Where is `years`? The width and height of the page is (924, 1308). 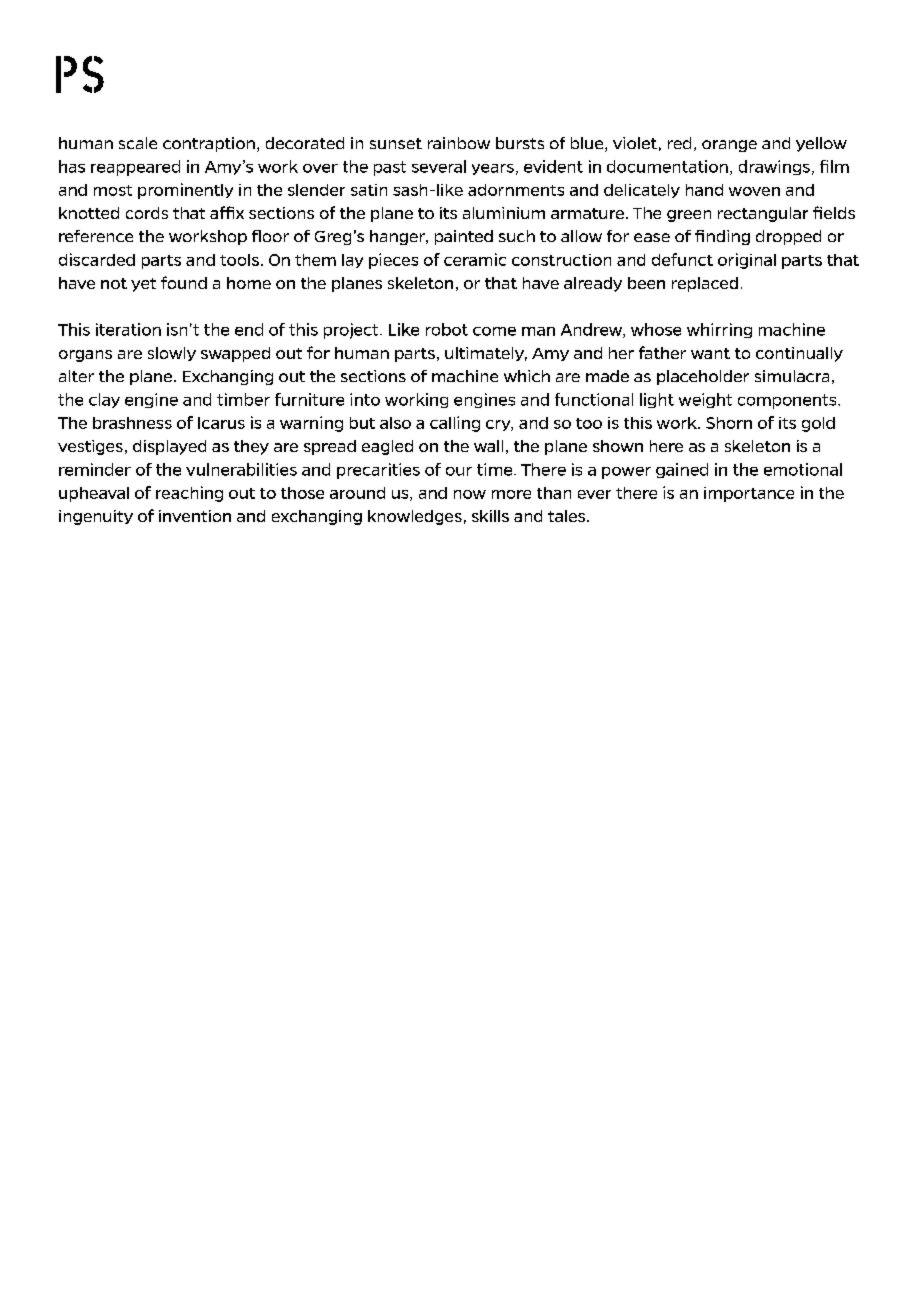 years is located at coordinates (493, 169).
